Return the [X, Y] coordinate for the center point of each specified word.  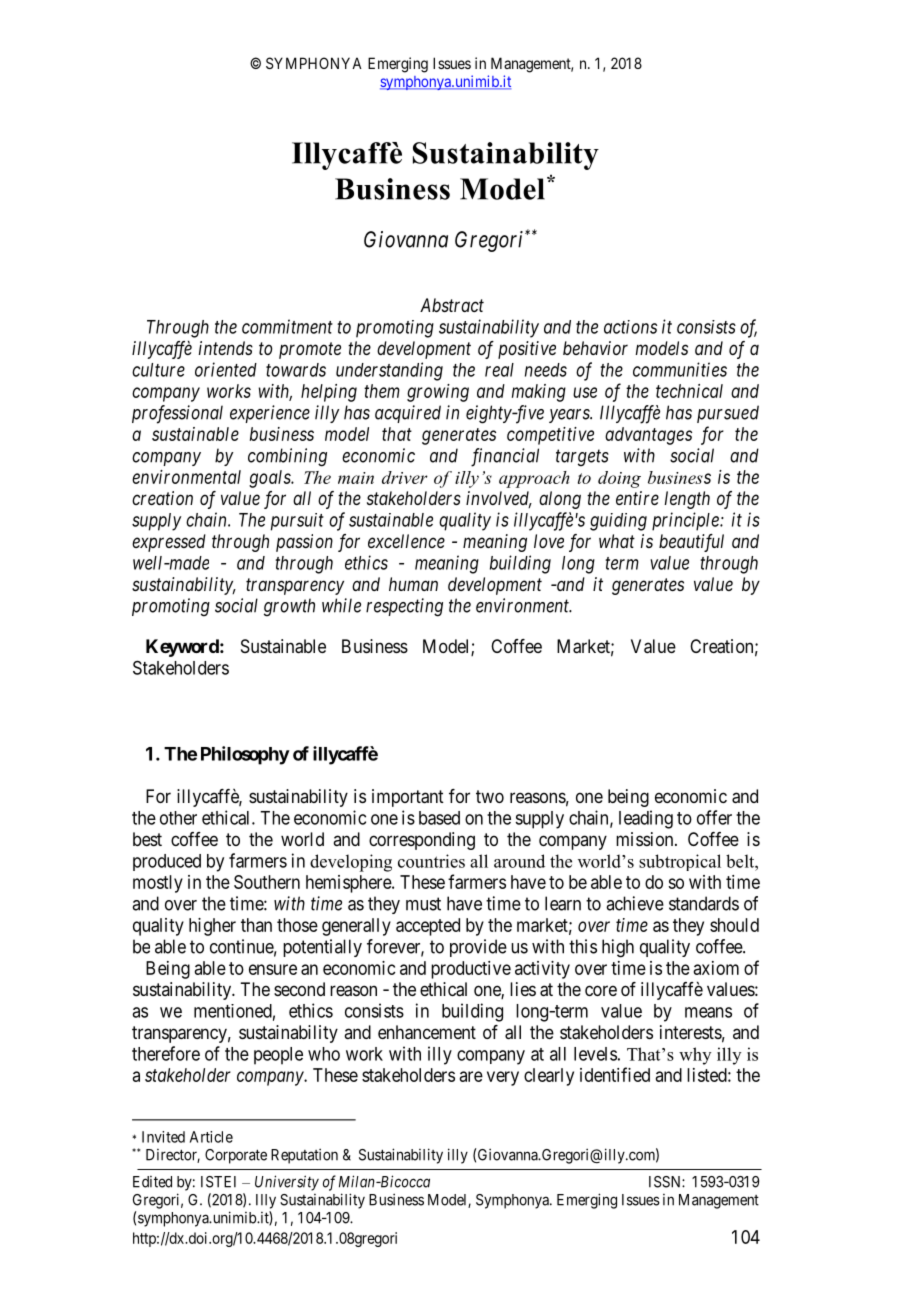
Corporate [236, 1156]
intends [226, 348]
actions [630, 327]
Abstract [452, 305]
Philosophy [245, 755]
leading [646, 819]
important [408, 798]
